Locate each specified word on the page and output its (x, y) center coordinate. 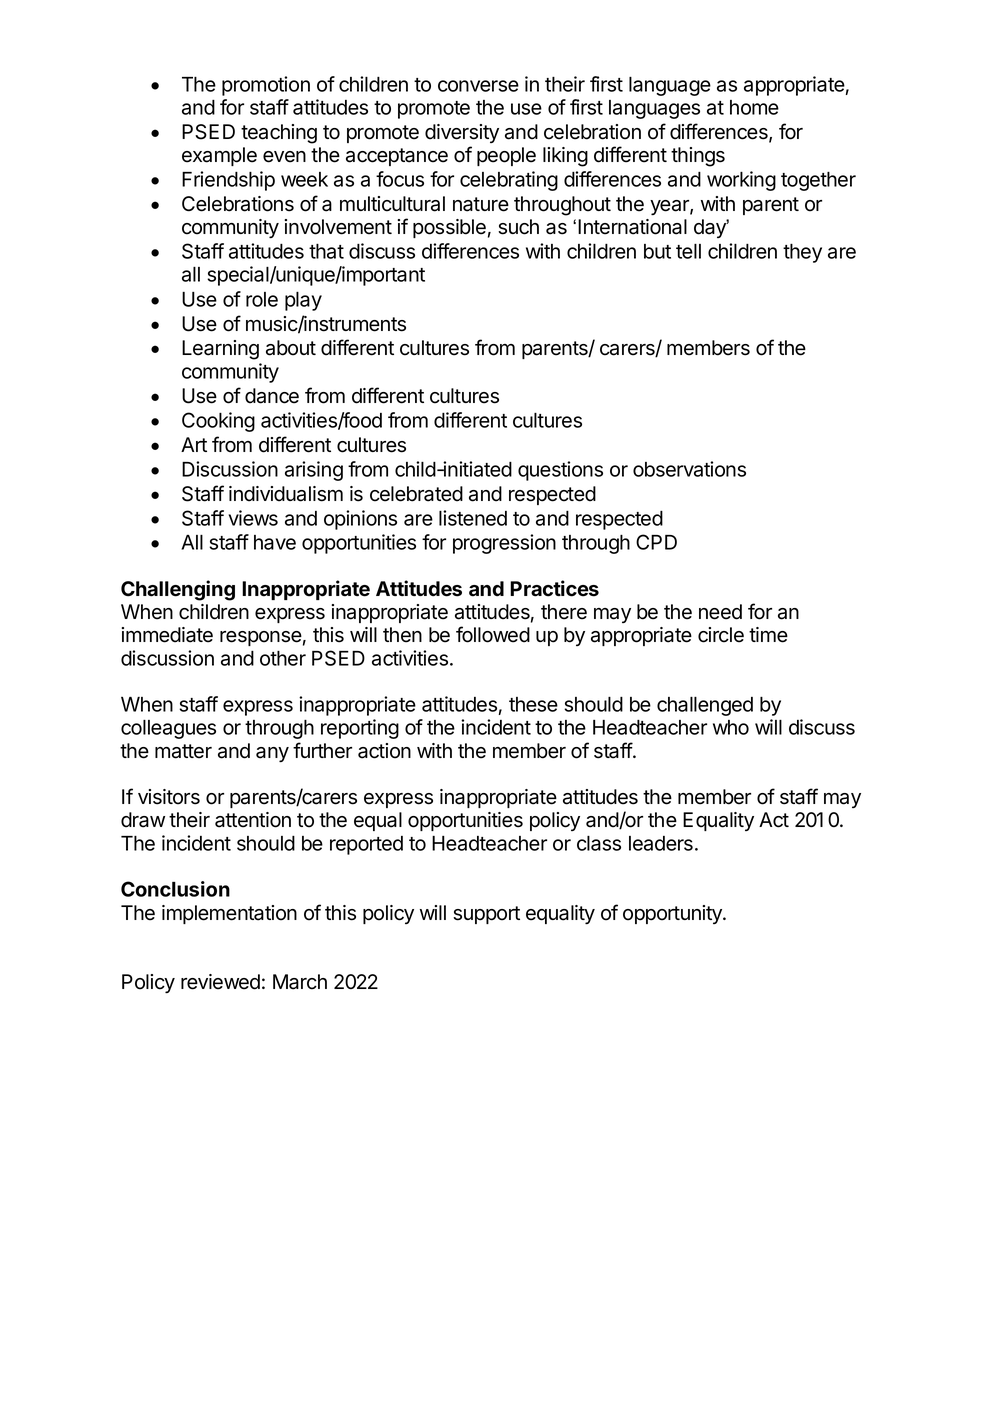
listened (473, 518)
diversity (462, 133)
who (731, 727)
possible (449, 228)
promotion (266, 86)
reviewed (220, 982)
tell (688, 251)
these (533, 704)
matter (183, 751)
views (253, 518)
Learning (220, 350)
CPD (656, 542)
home (754, 107)
